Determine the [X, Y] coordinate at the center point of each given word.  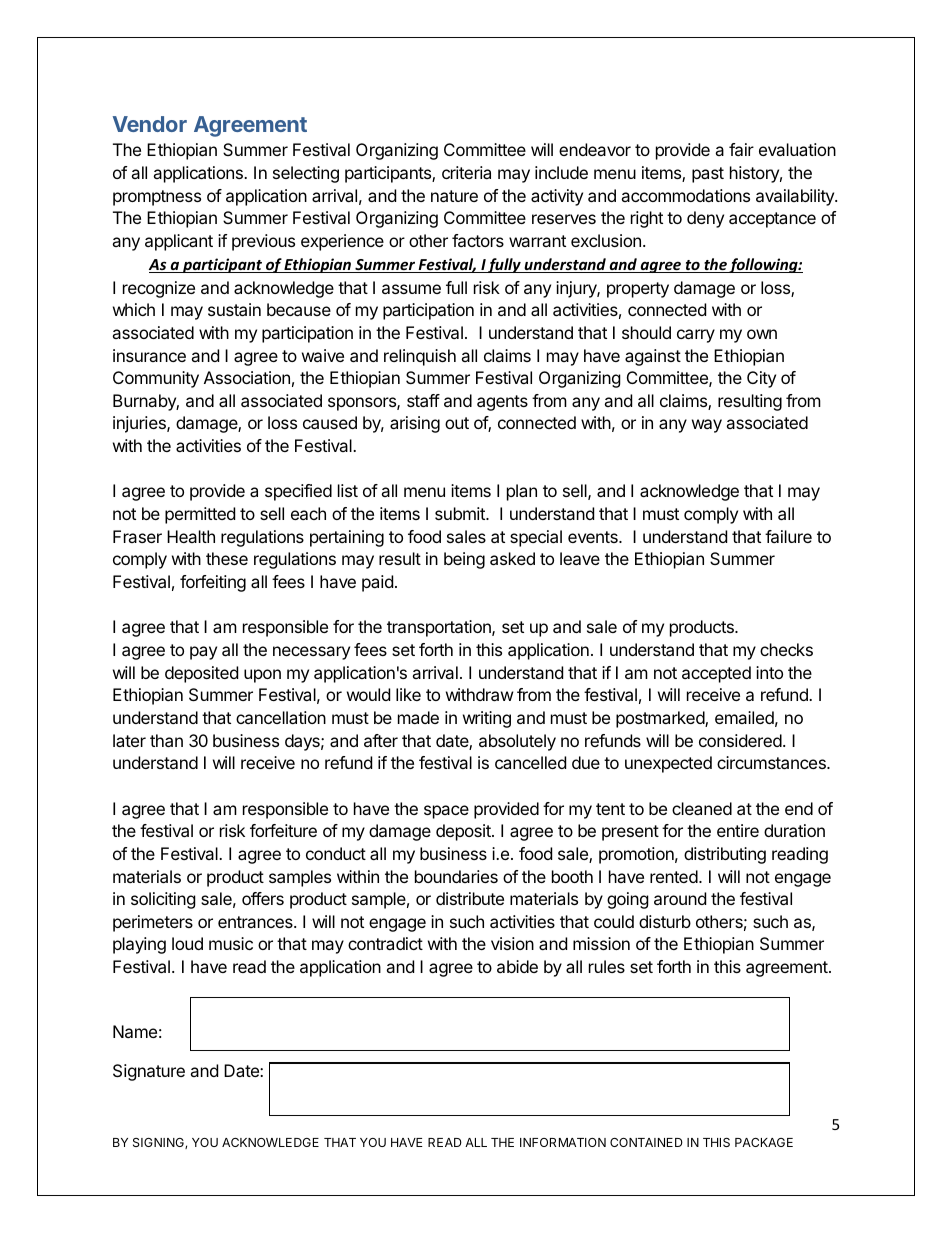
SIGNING [159, 1143]
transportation [440, 628]
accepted [716, 674]
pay [203, 653]
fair [741, 149]
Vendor [150, 124]
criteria [466, 172]
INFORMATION [563, 1142]
